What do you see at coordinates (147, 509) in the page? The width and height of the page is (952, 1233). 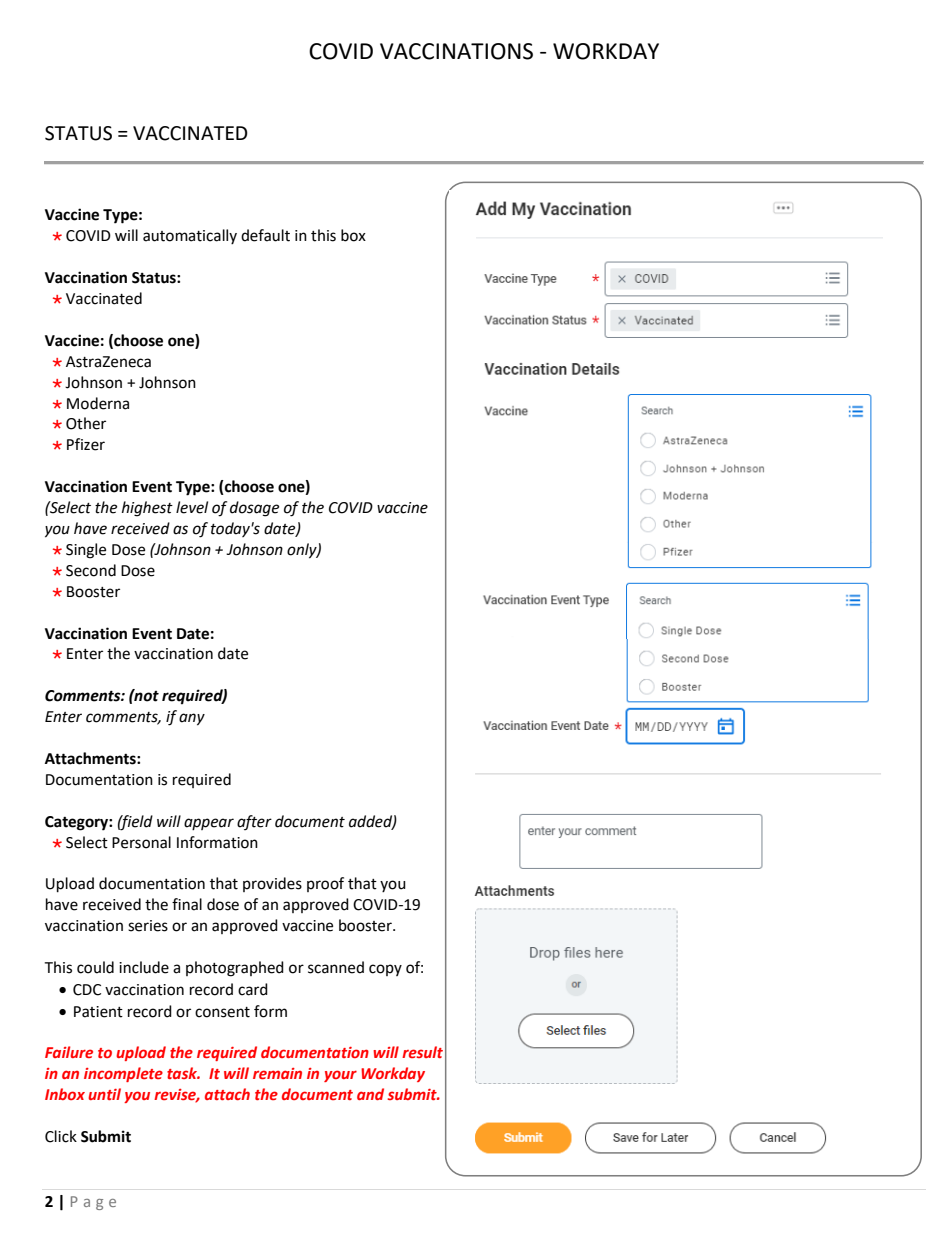 I see `highest` at bounding box center [147, 509].
